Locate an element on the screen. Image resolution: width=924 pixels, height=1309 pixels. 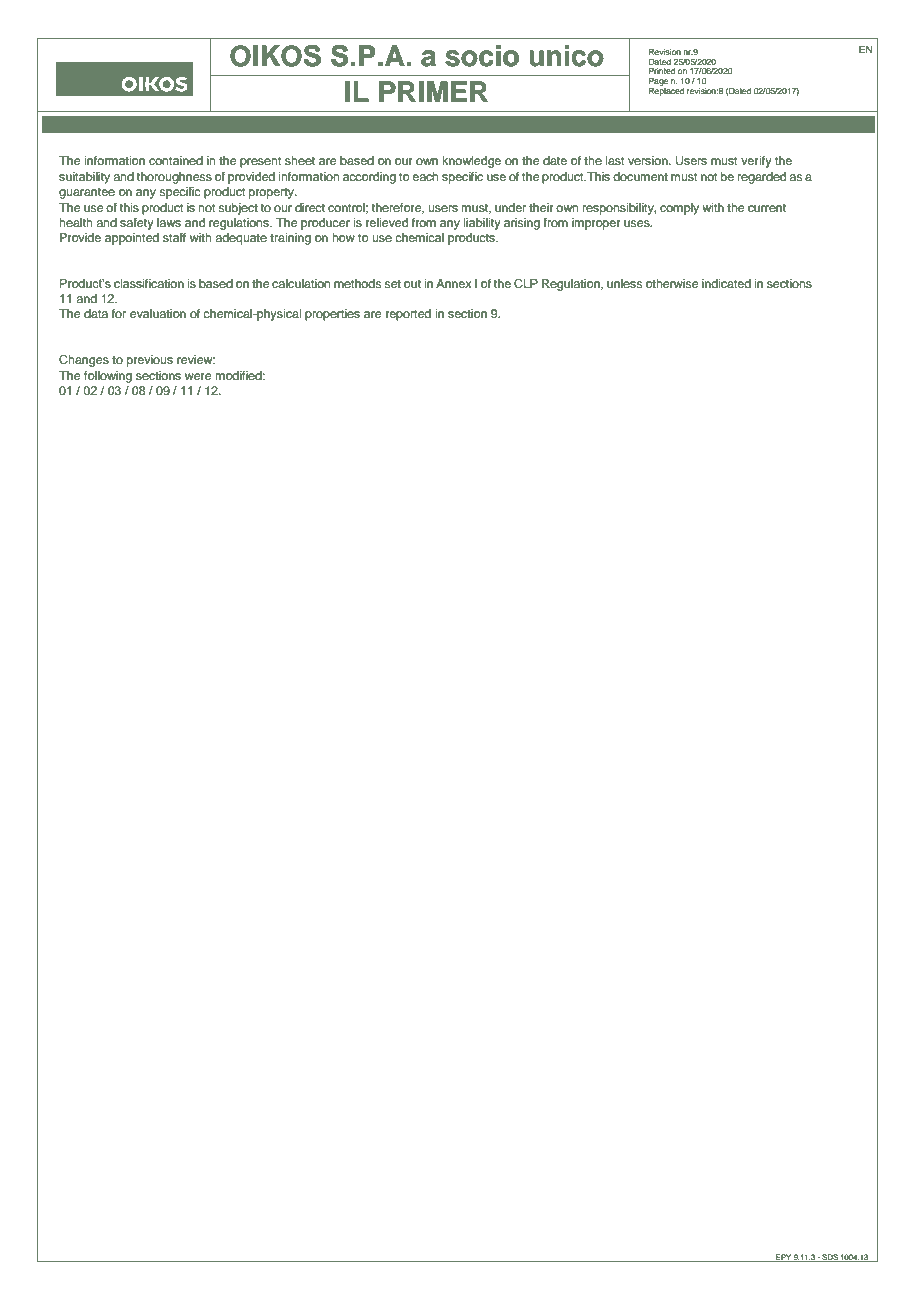
contained is located at coordinates (176, 160).
